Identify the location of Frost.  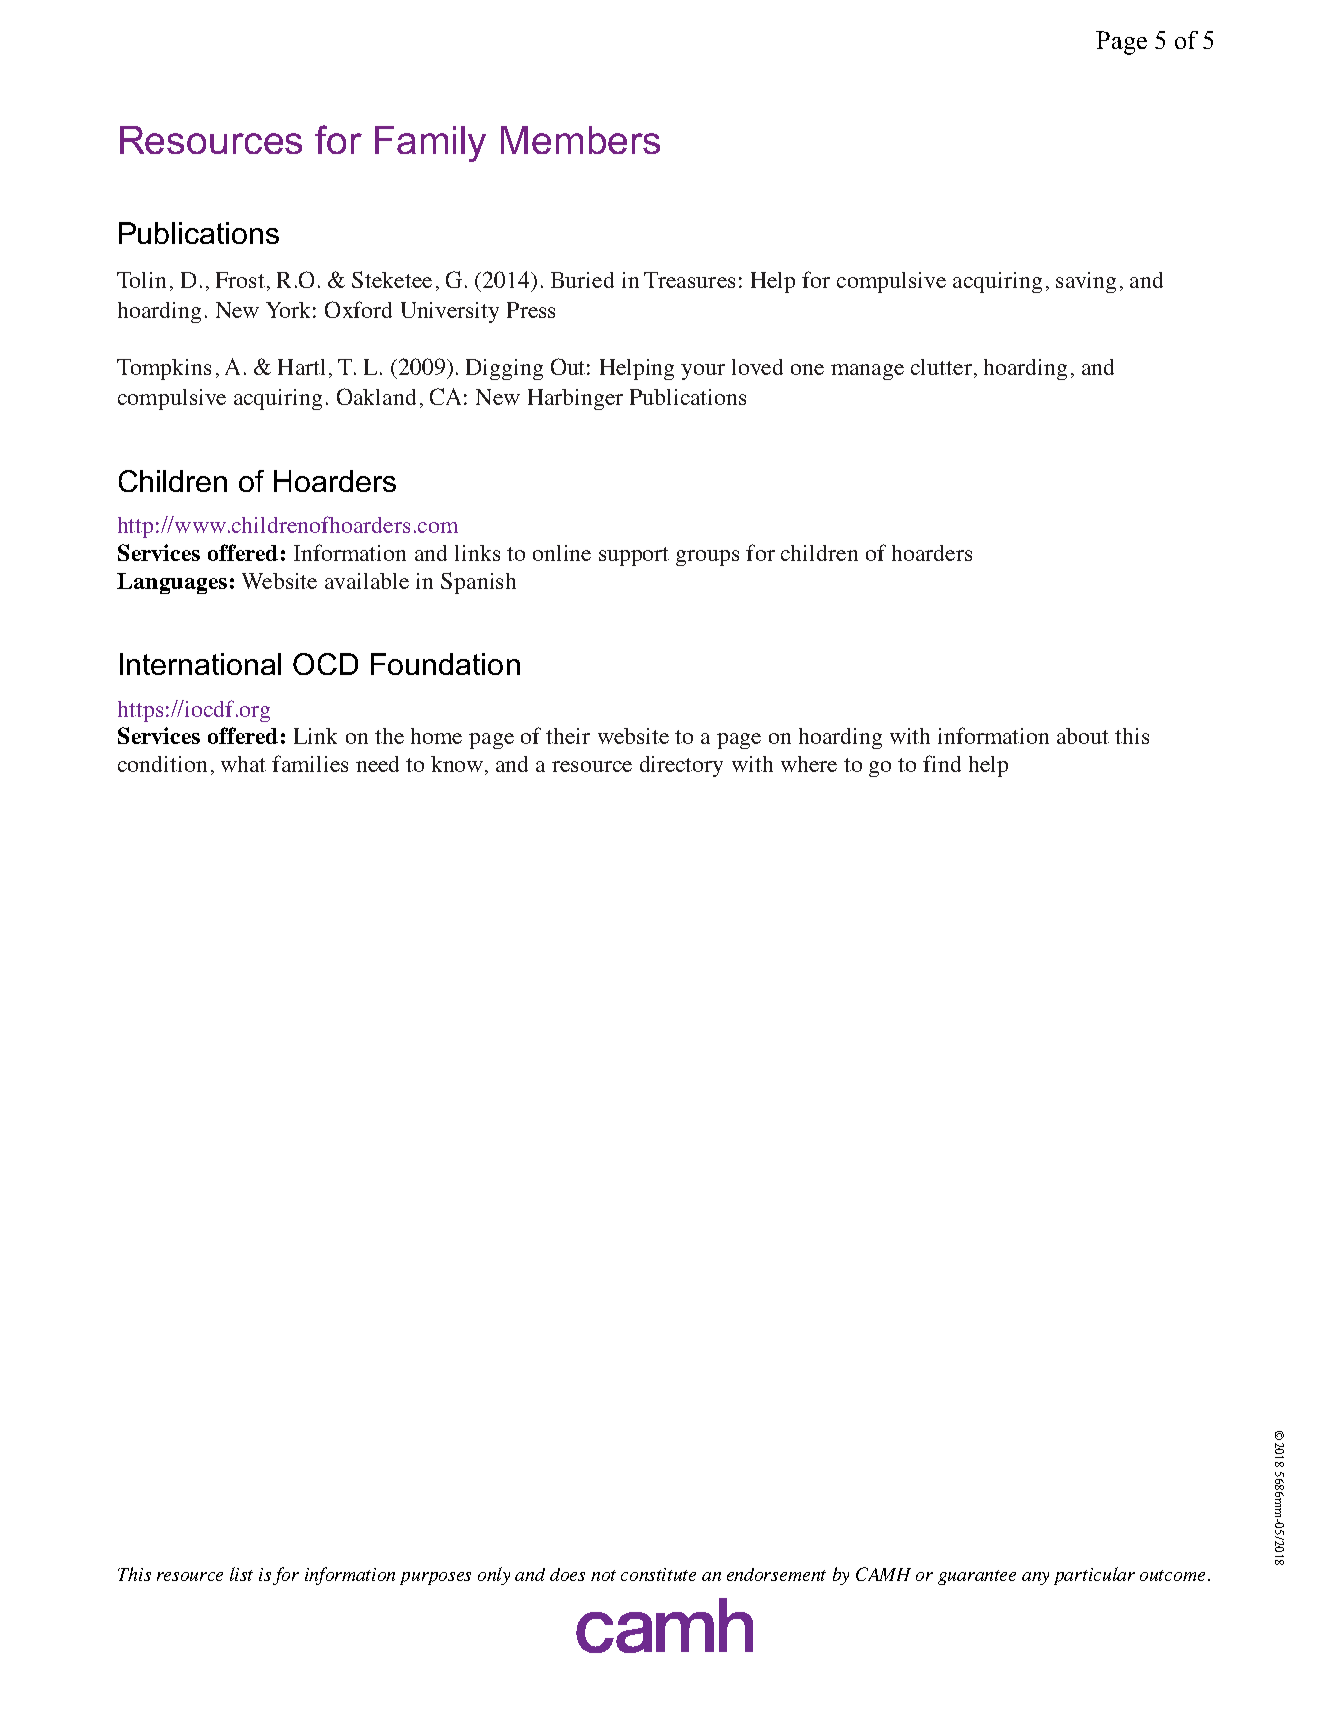
(240, 280).
